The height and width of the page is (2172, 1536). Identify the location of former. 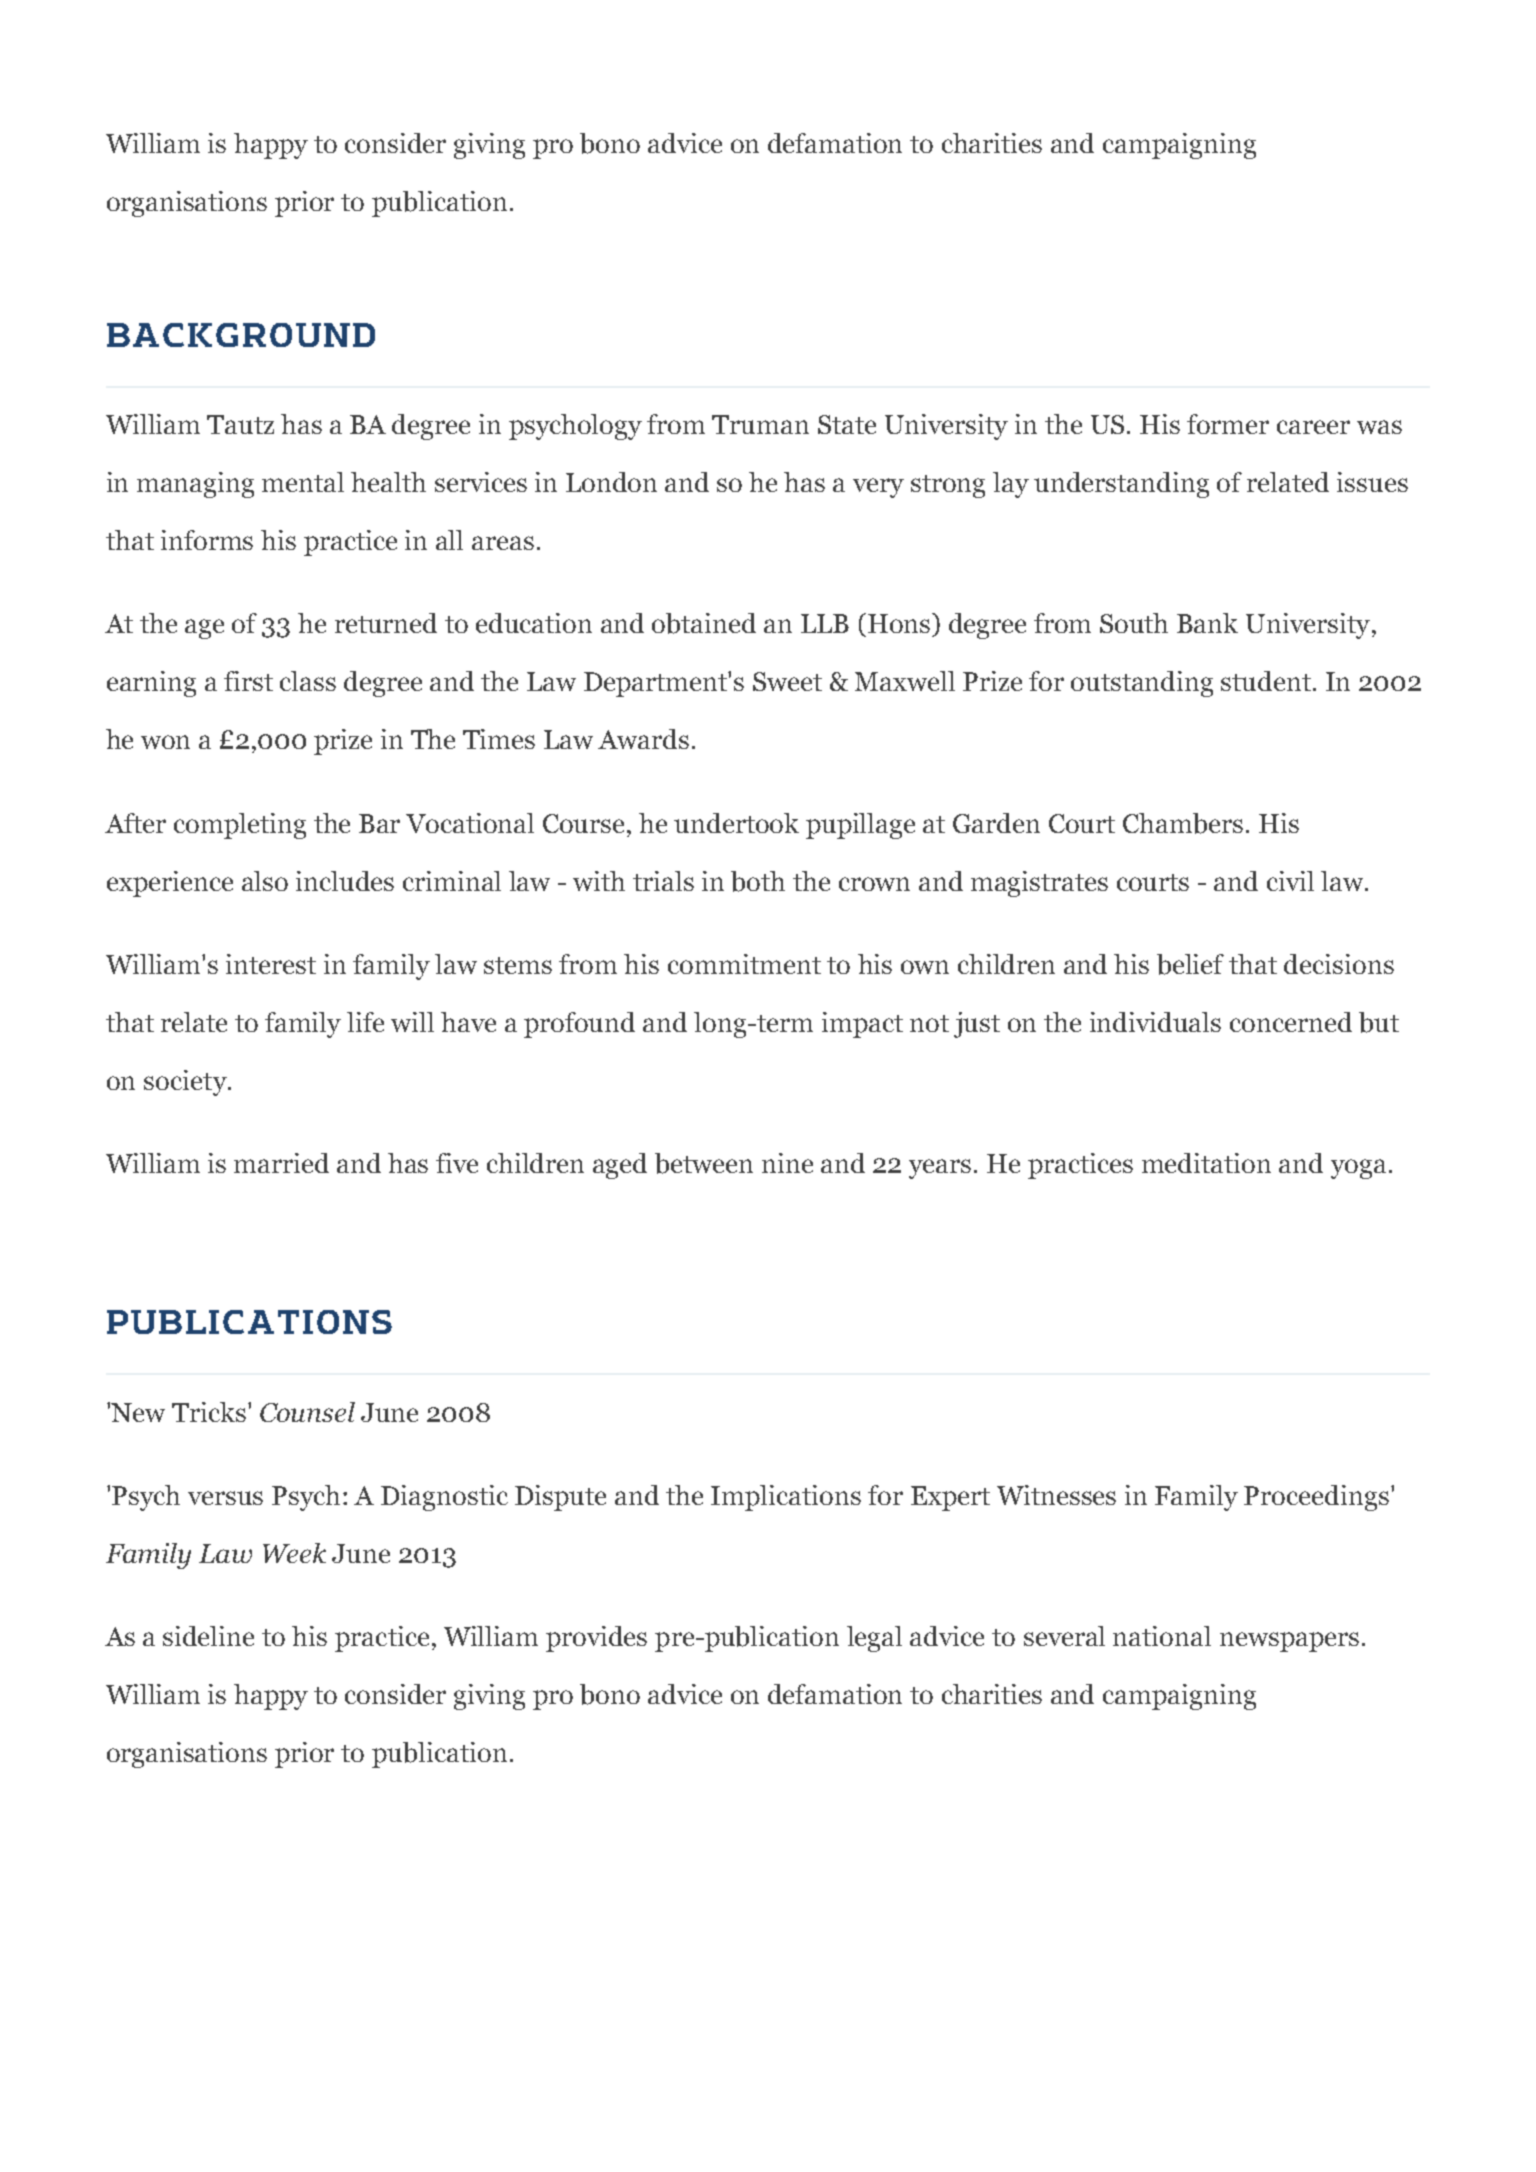
(1228, 424).
